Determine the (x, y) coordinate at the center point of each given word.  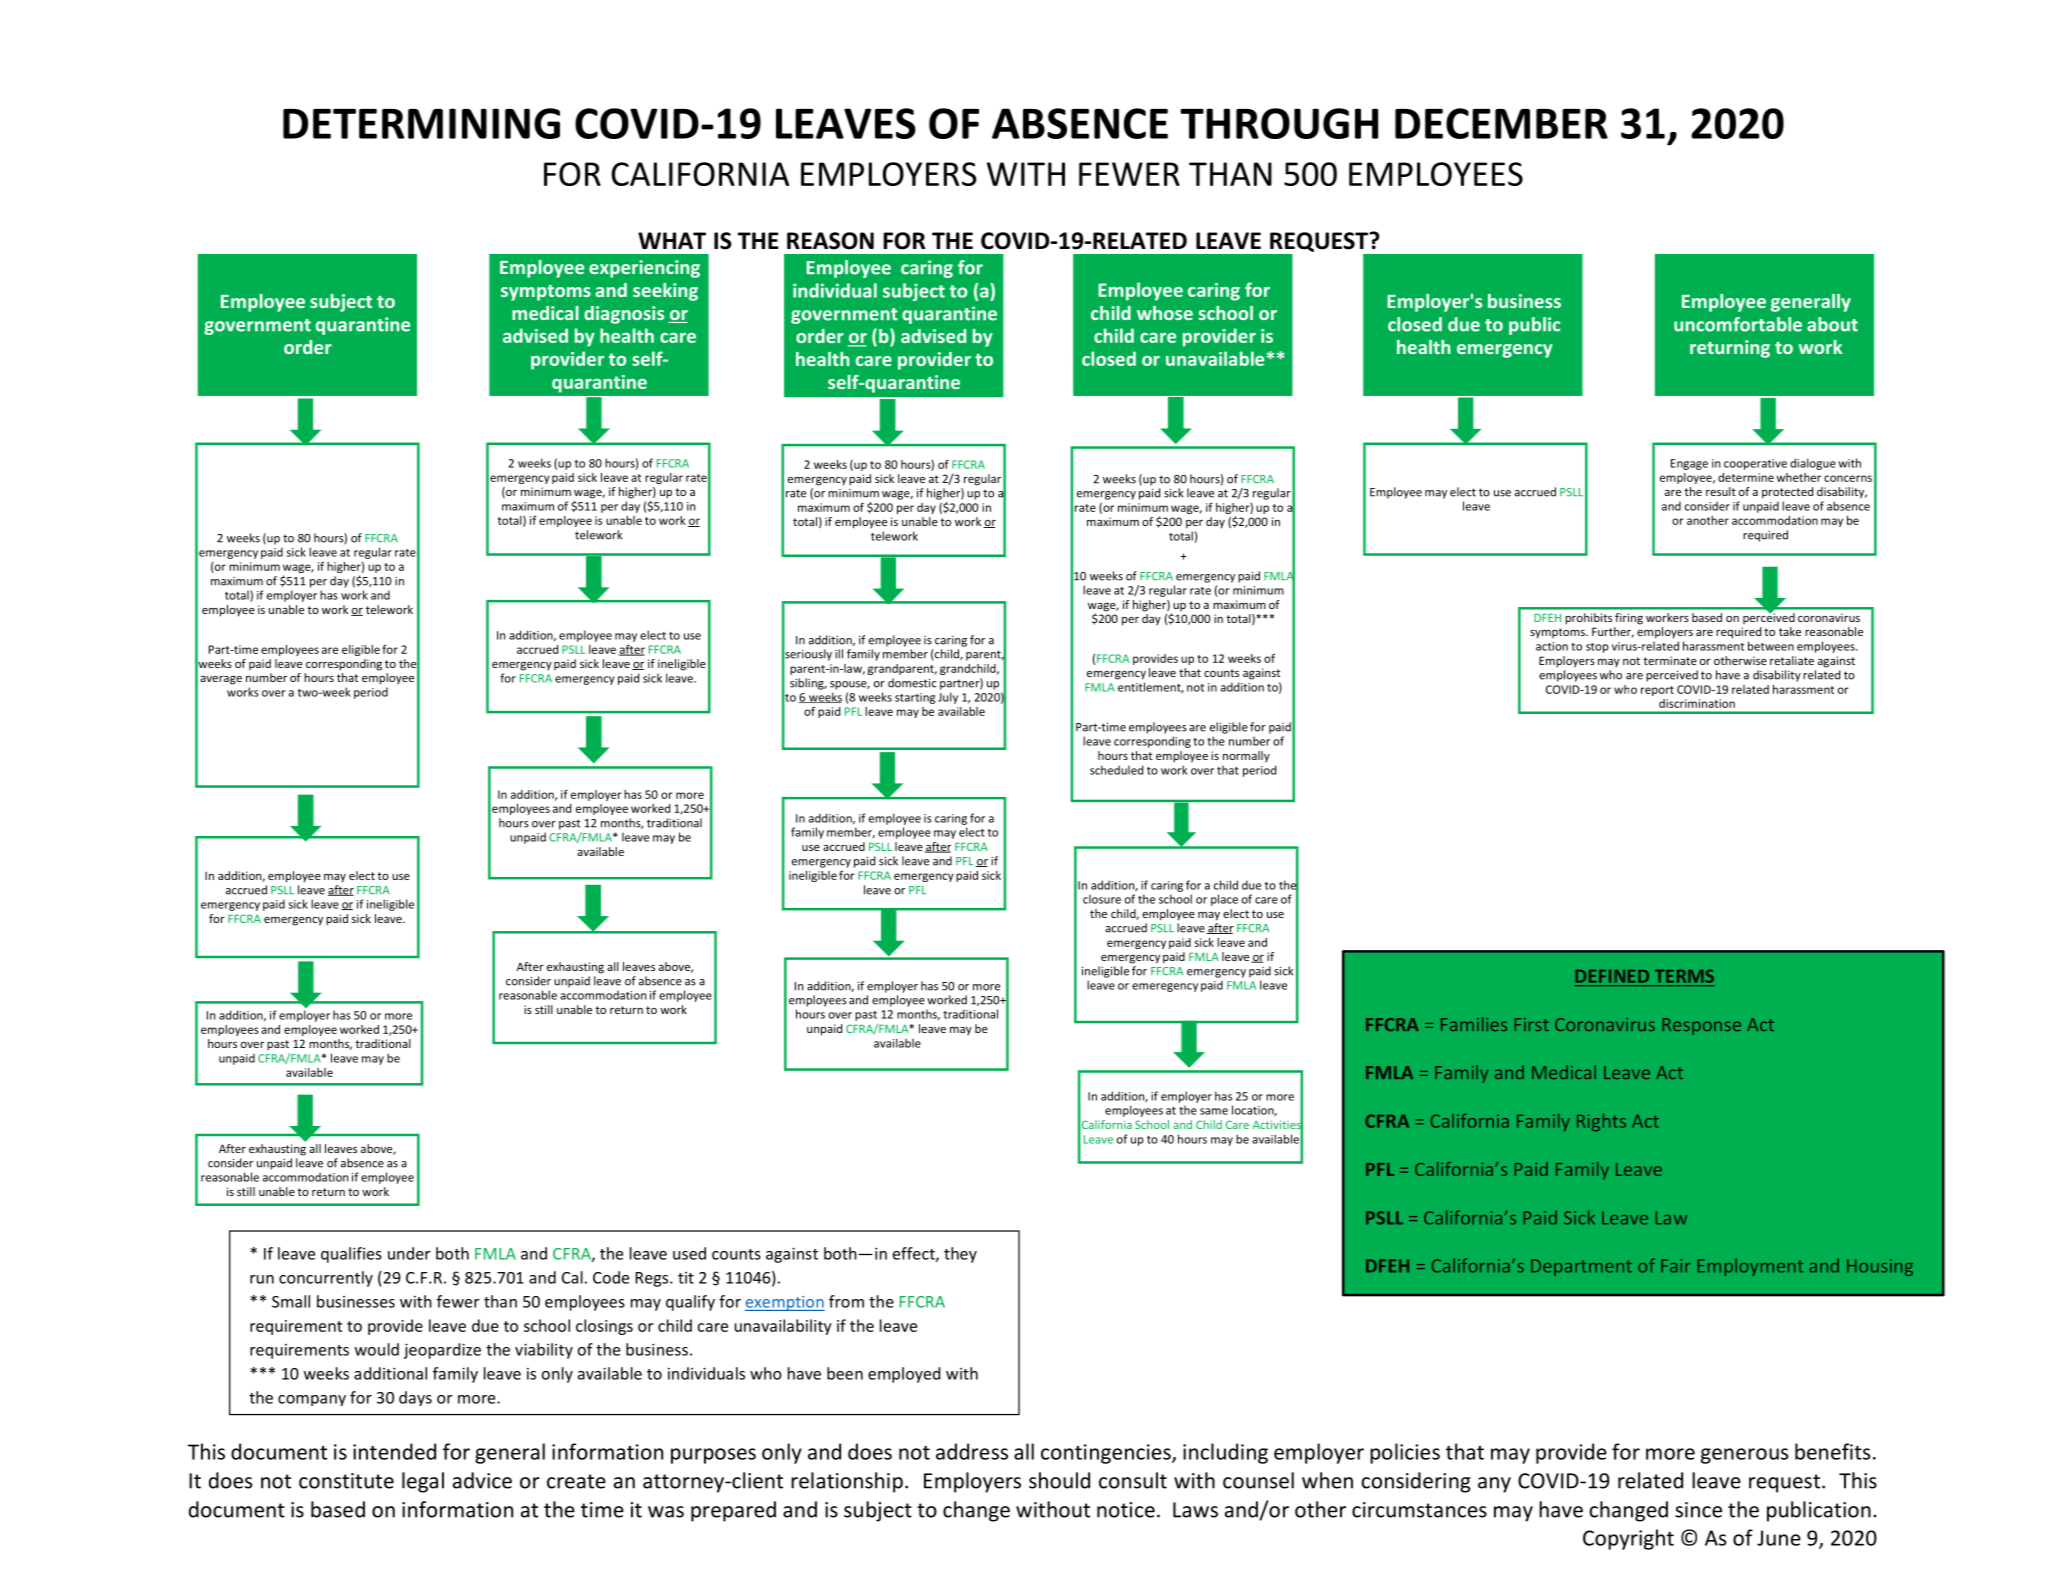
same (1214, 1111)
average (221, 680)
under (409, 1253)
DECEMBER (1501, 123)
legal (423, 1482)
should (1059, 1480)
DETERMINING (421, 123)
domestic (912, 683)
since (1698, 1510)
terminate (1670, 660)
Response (1702, 1026)
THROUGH (1279, 123)
